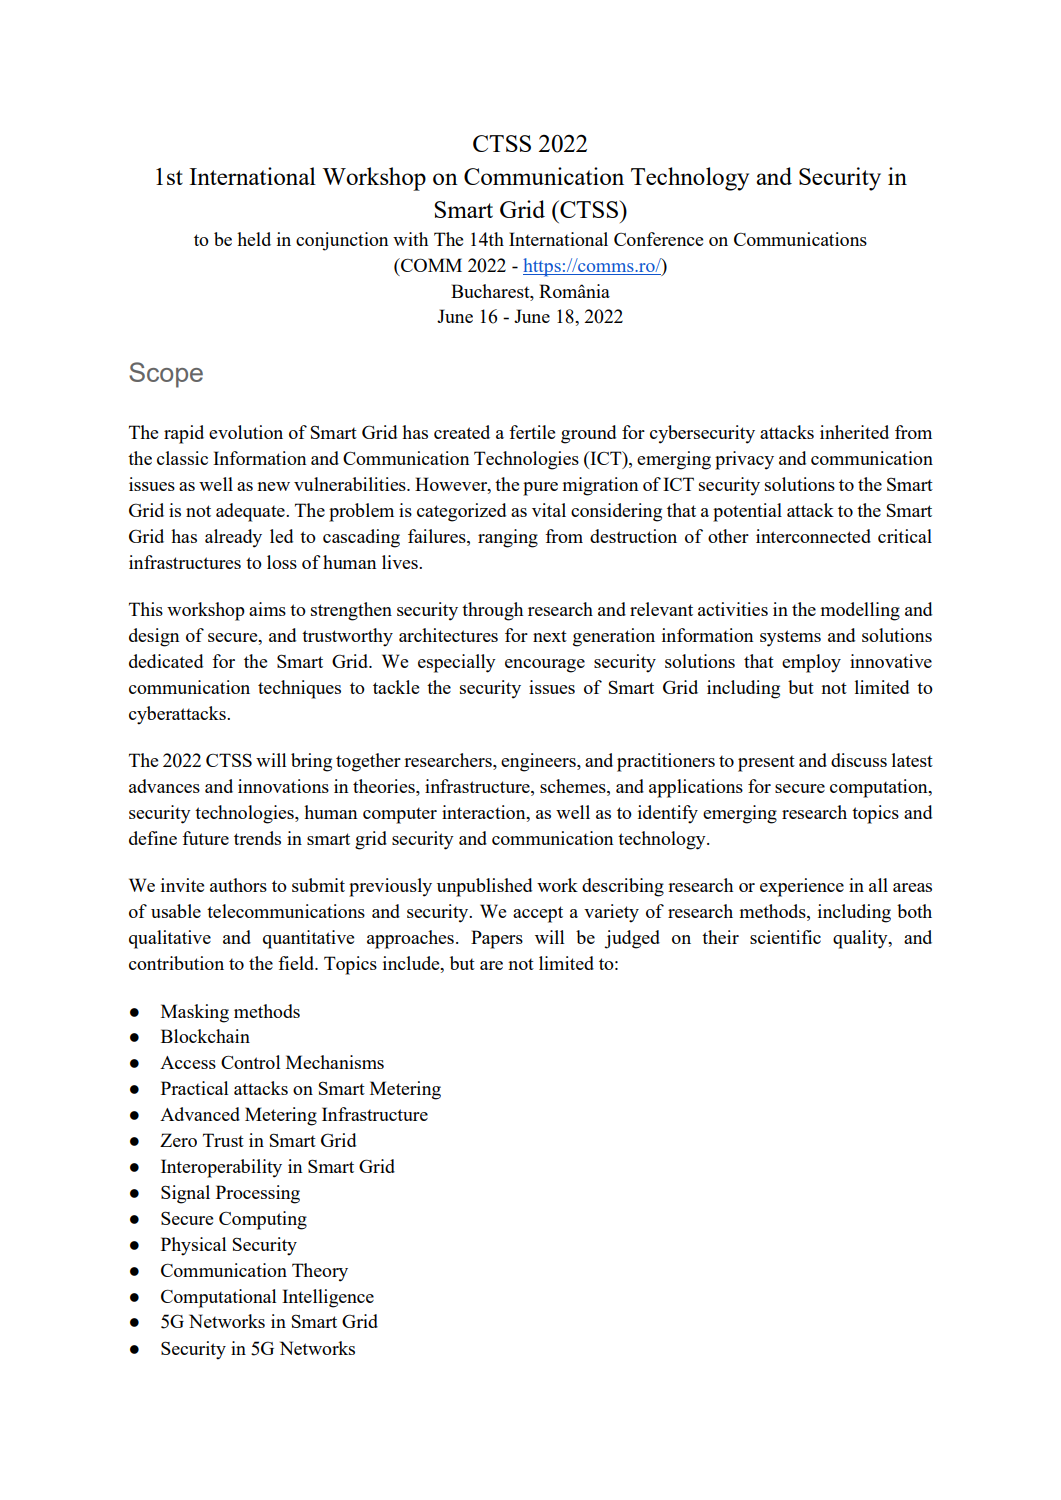 The height and width of the screenshot is (1500, 1061). What do you see at coordinates (658, 239) in the screenshot?
I see `Conference` at bounding box center [658, 239].
